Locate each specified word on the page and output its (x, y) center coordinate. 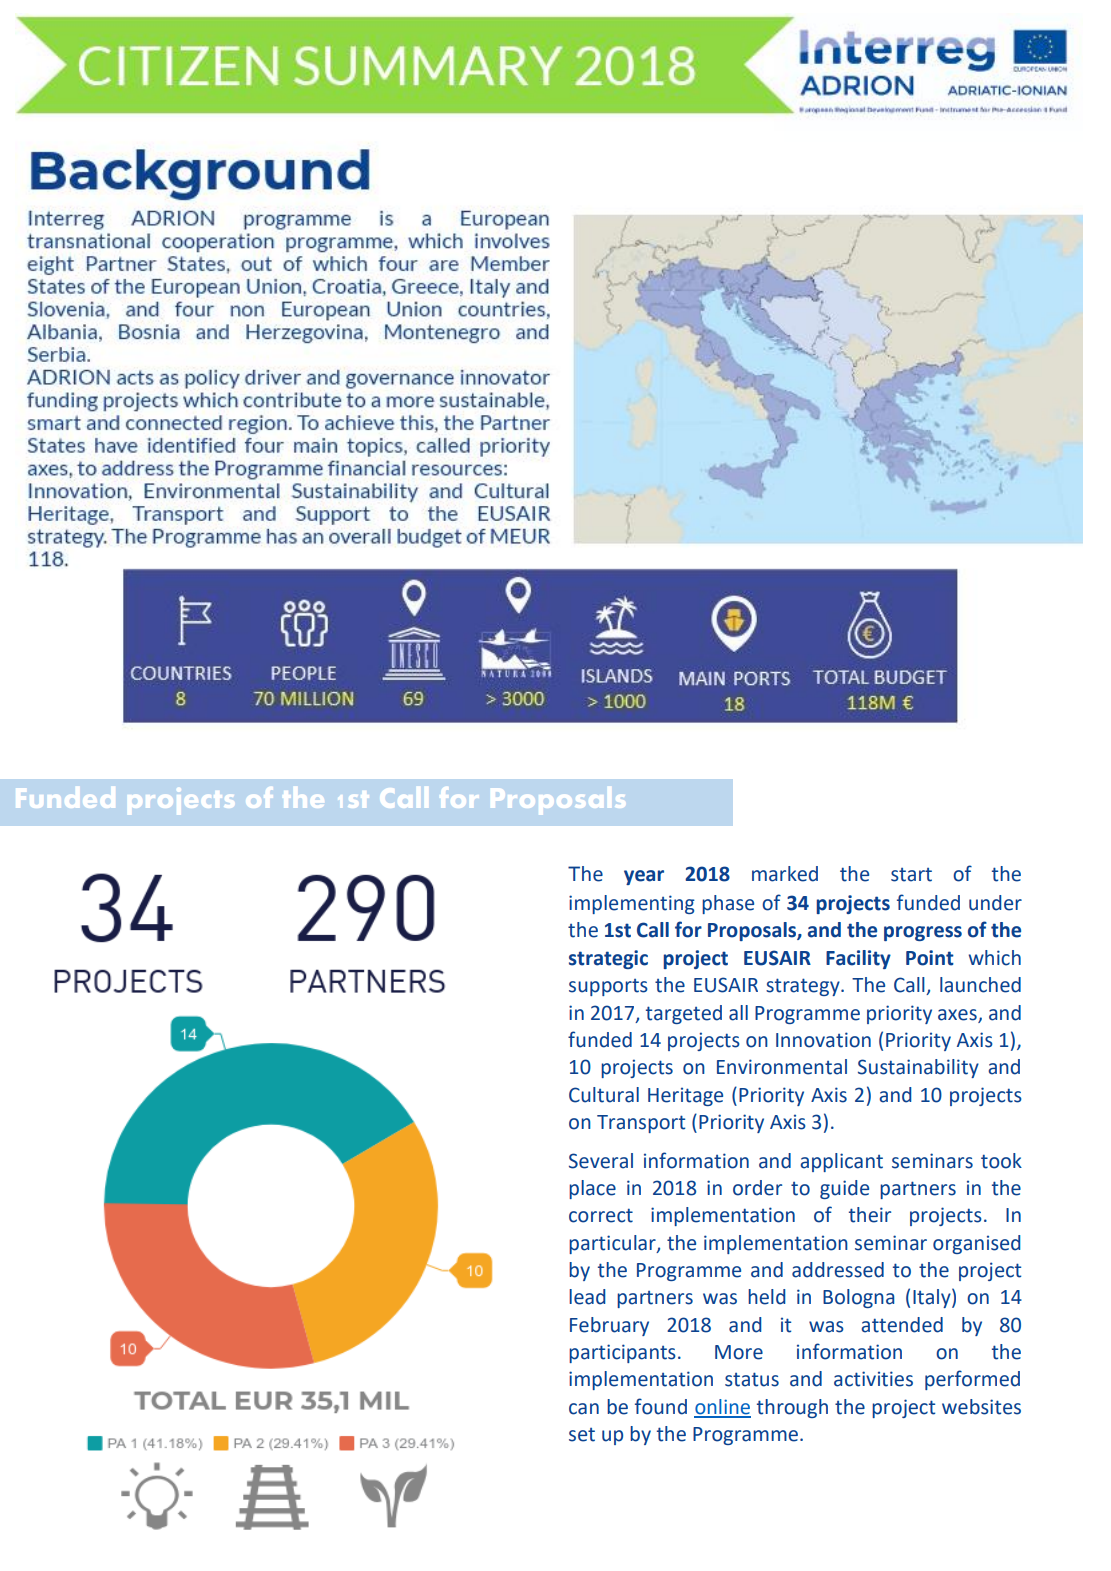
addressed (838, 1270)
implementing (632, 904)
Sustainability (918, 1068)
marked (785, 874)
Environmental (782, 1067)
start (911, 875)
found (661, 1406)
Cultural (604, 1095)
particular (613, 1244)
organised (977, 1244)
